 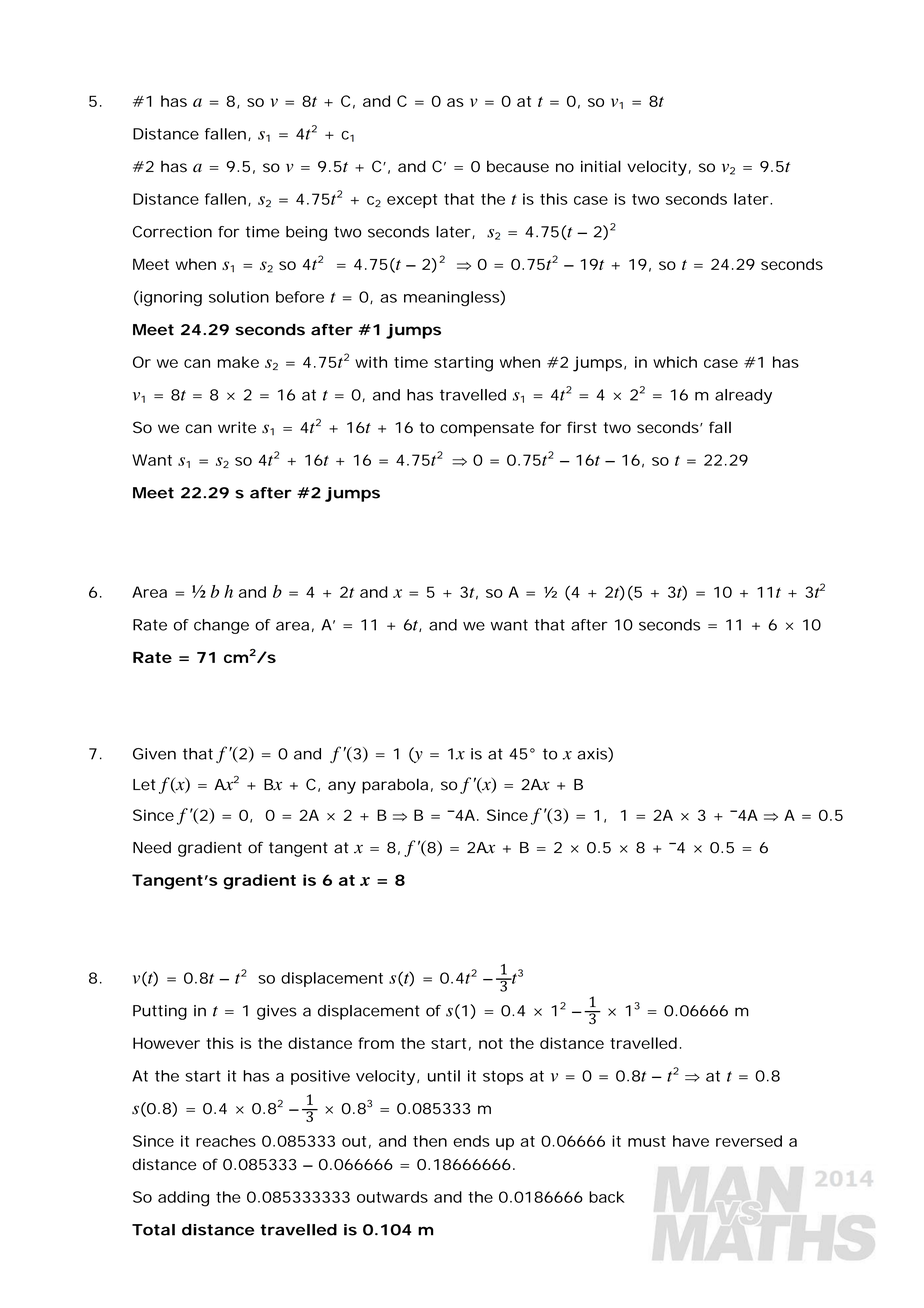 What do you see at coordinates (152, 848) in the screenshot?
I see `Need` at bounding box center [152, 848].
